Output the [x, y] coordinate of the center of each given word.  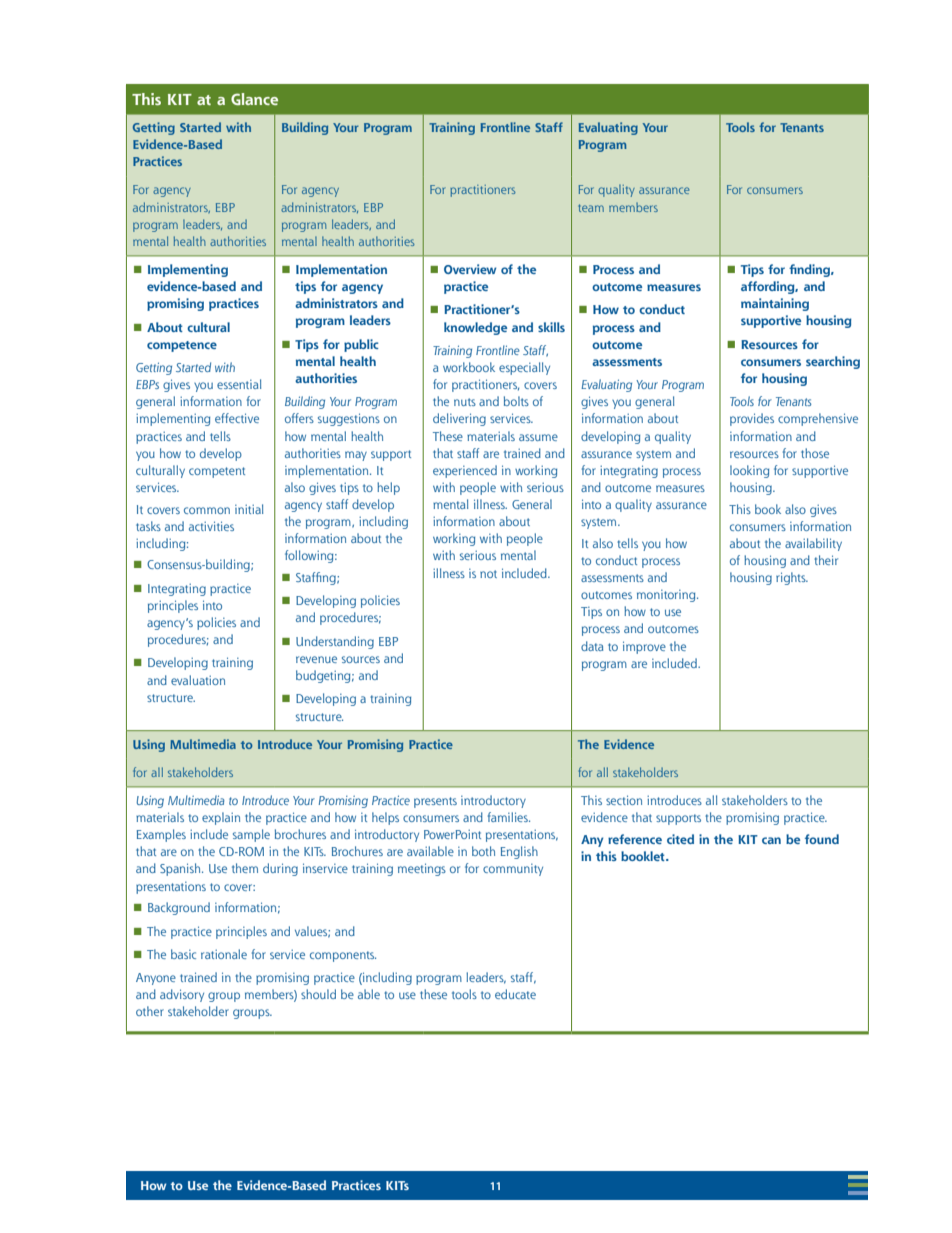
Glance [254, 99]
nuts [465, 402]
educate [515, 994]
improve [644, 647]
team [591, 208]
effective [237, 418]
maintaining [775, 304]
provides [752, 419]
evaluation [198, 680]
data [592, 646]
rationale [224, 954]
